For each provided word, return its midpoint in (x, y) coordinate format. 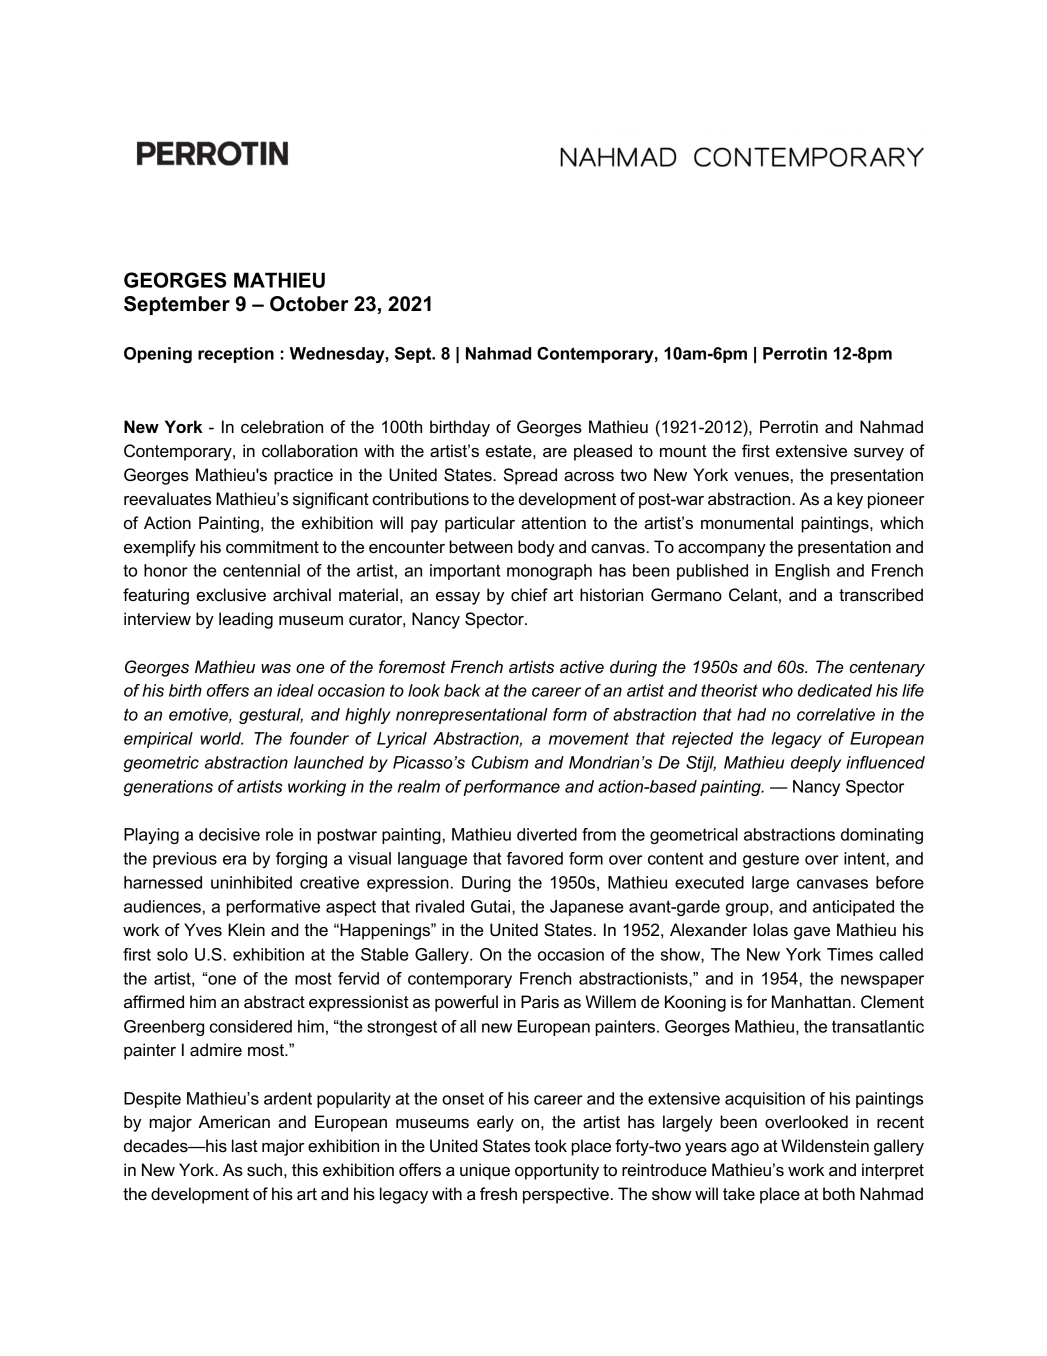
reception (236, 355)
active (582, 666)
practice (303, 476)
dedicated (835, 690)
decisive (229, 834)
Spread (530, 476)
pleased (603, 452)
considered (251, 1026)
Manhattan (811, 1002)
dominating (882, 836)
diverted (547, 834)
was (276, 669)
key (850, 500)
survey (879, 454)
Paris (540, 1002)
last (245, 1146)
